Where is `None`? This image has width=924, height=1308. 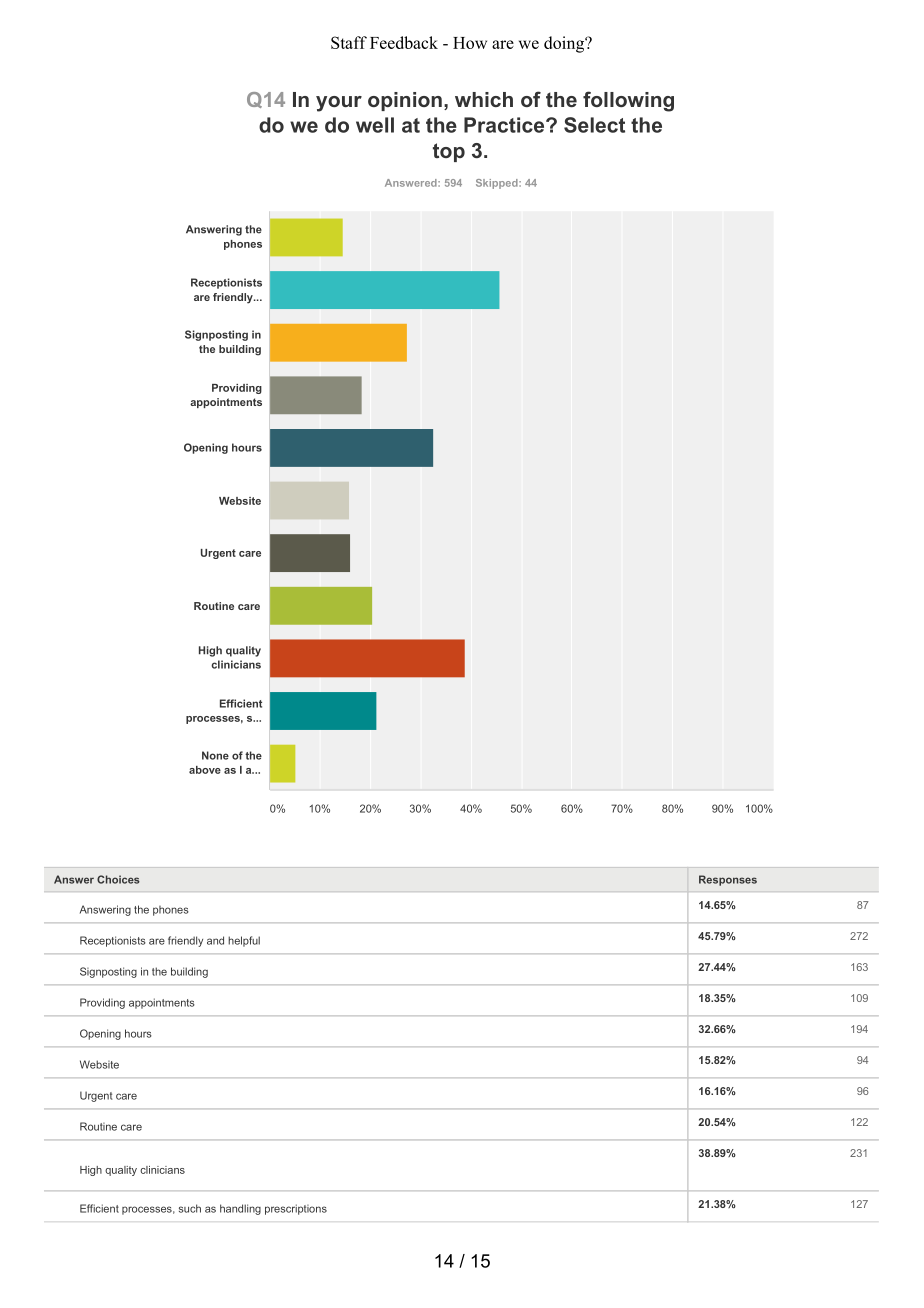 None is located at coordinates (215, 755).
